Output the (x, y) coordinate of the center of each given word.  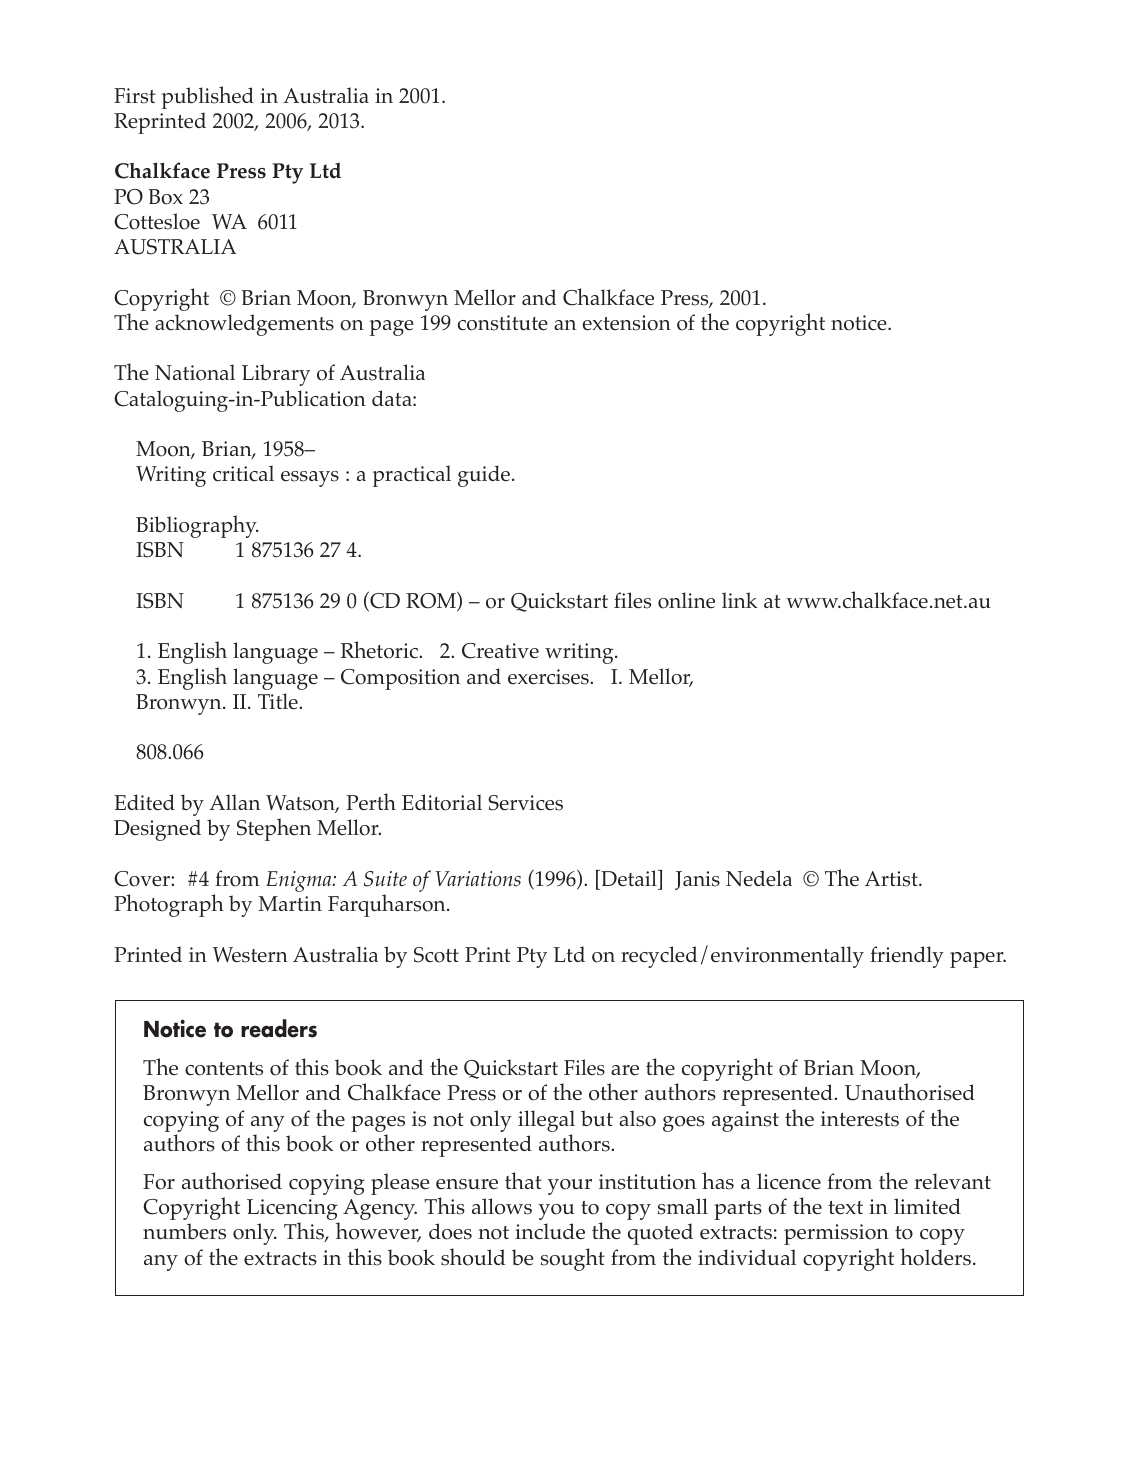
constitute (503, 323)
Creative (500, 651)
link (740, 600)
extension (627, 323)
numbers (184, 1231)
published (208, 97)
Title (279, 701)
